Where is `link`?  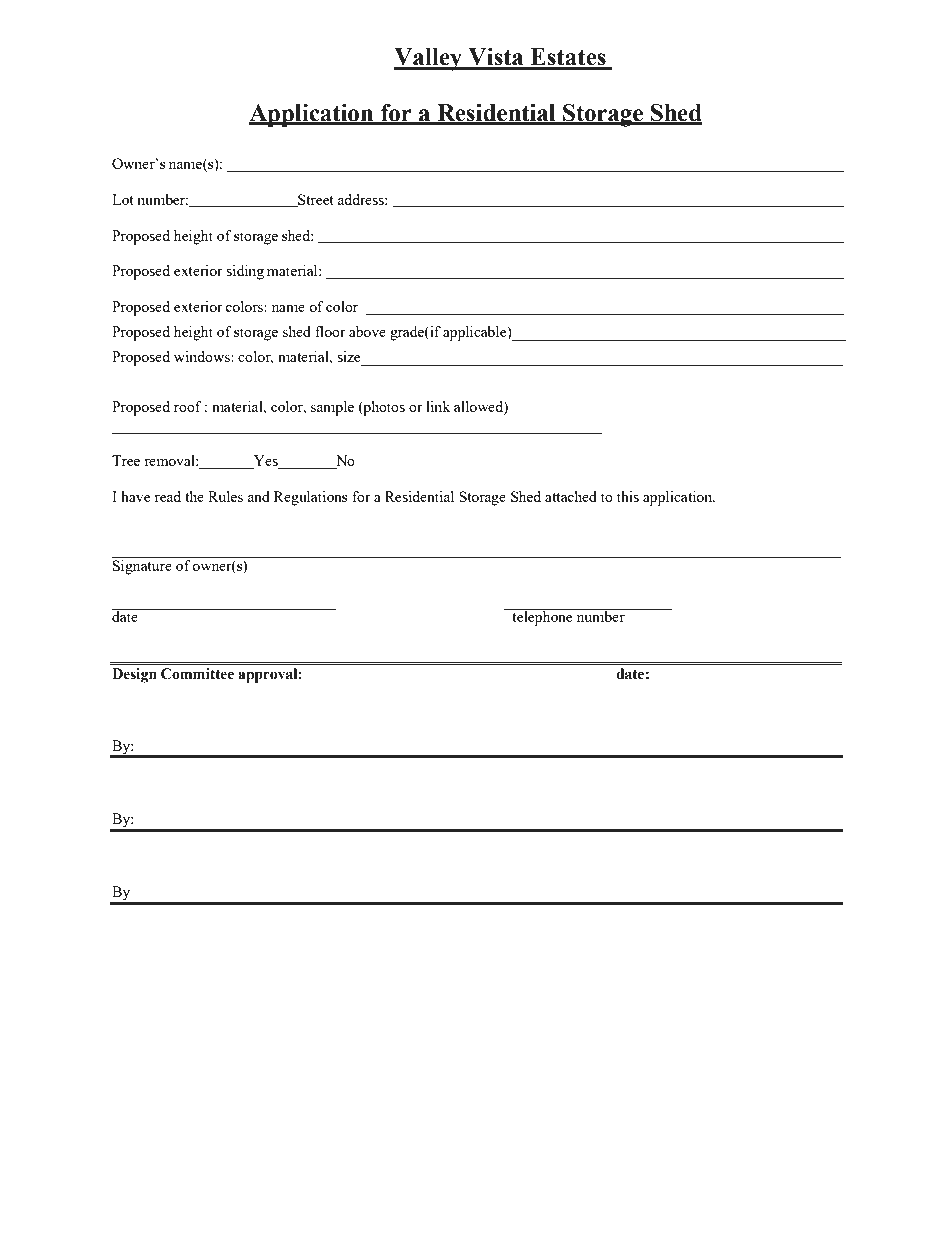 link is located at coordinates (438, 406).
